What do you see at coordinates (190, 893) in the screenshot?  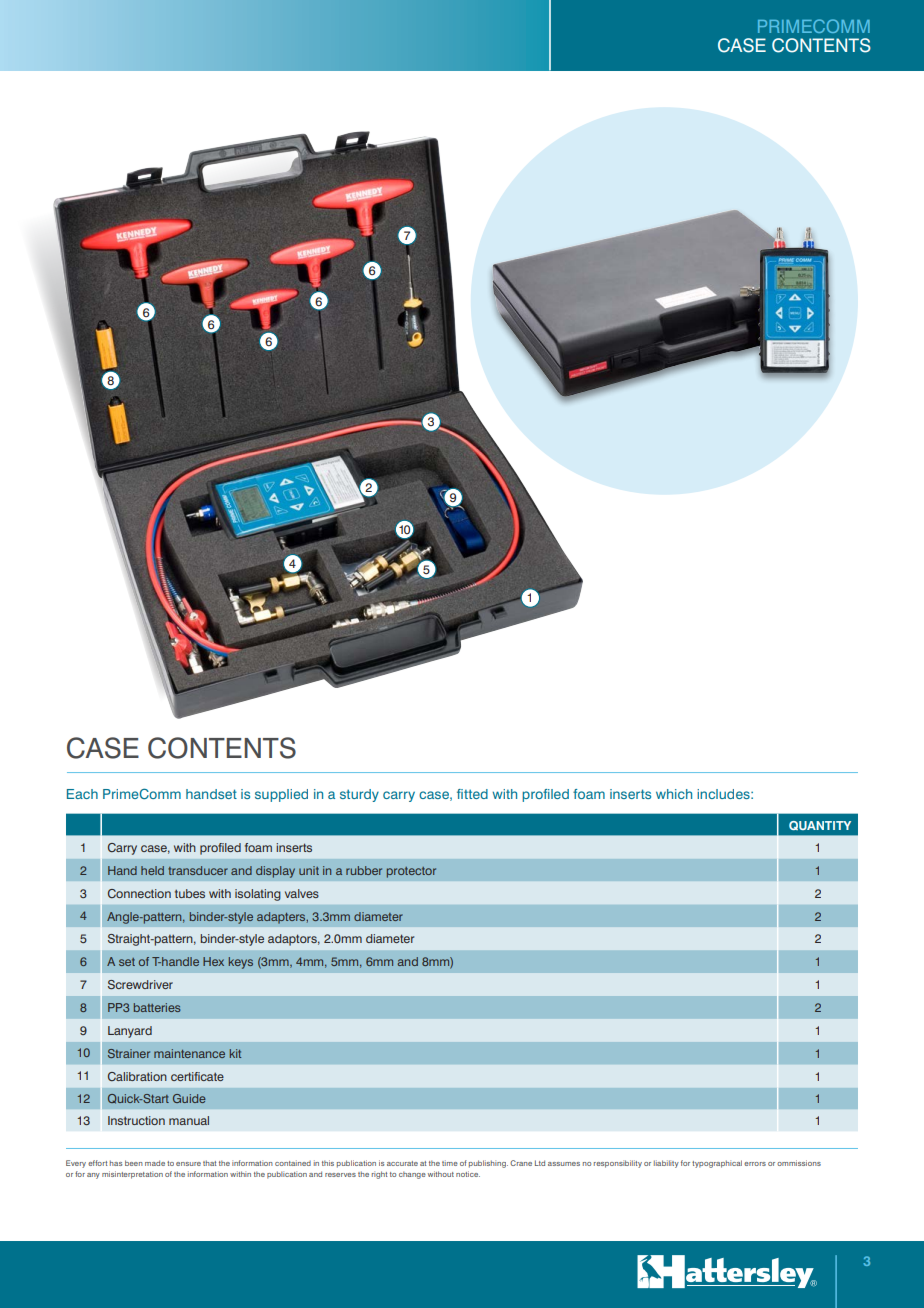 I see `tubes` at bounding box center [190, 893].
